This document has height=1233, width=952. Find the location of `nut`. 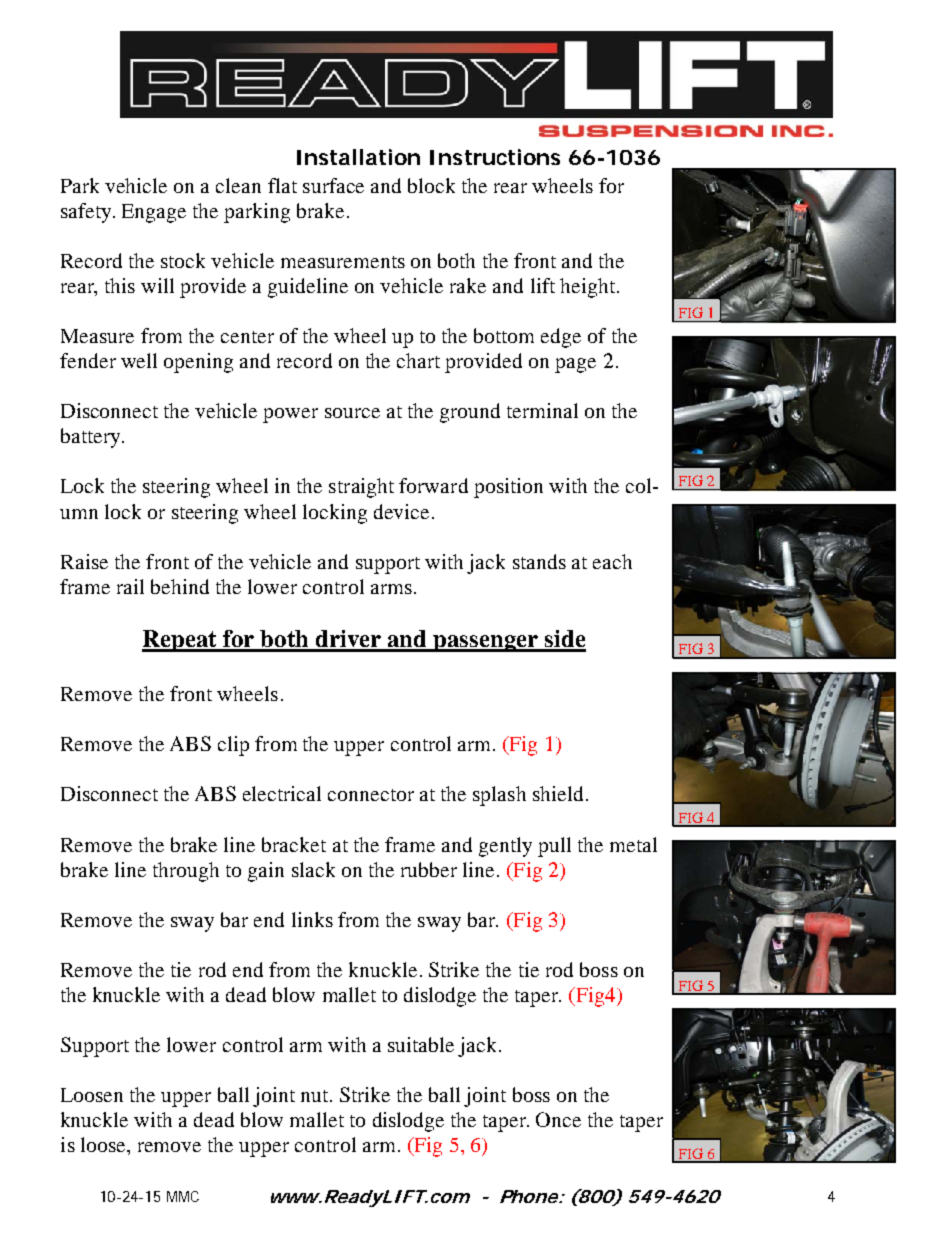

nut is located at coordinates (316, 1096).
